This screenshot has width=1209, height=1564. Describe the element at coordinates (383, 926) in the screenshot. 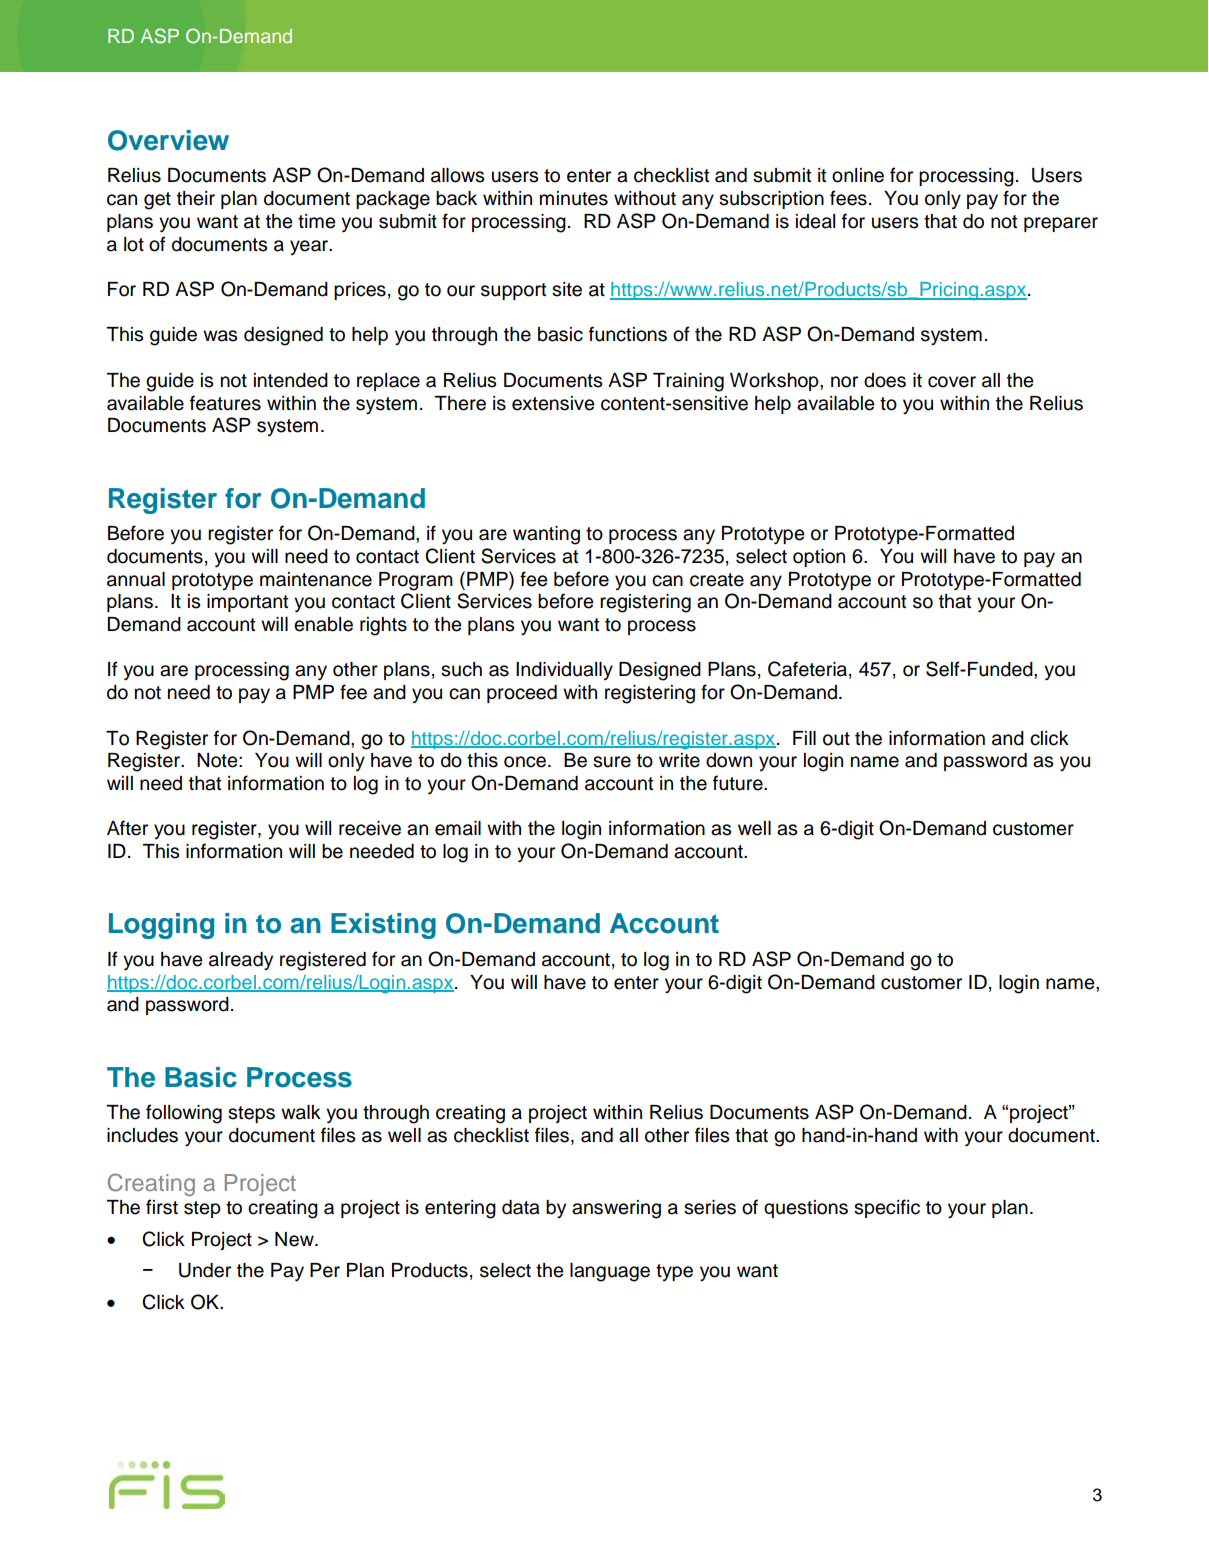

I see `Existing` at that location.
